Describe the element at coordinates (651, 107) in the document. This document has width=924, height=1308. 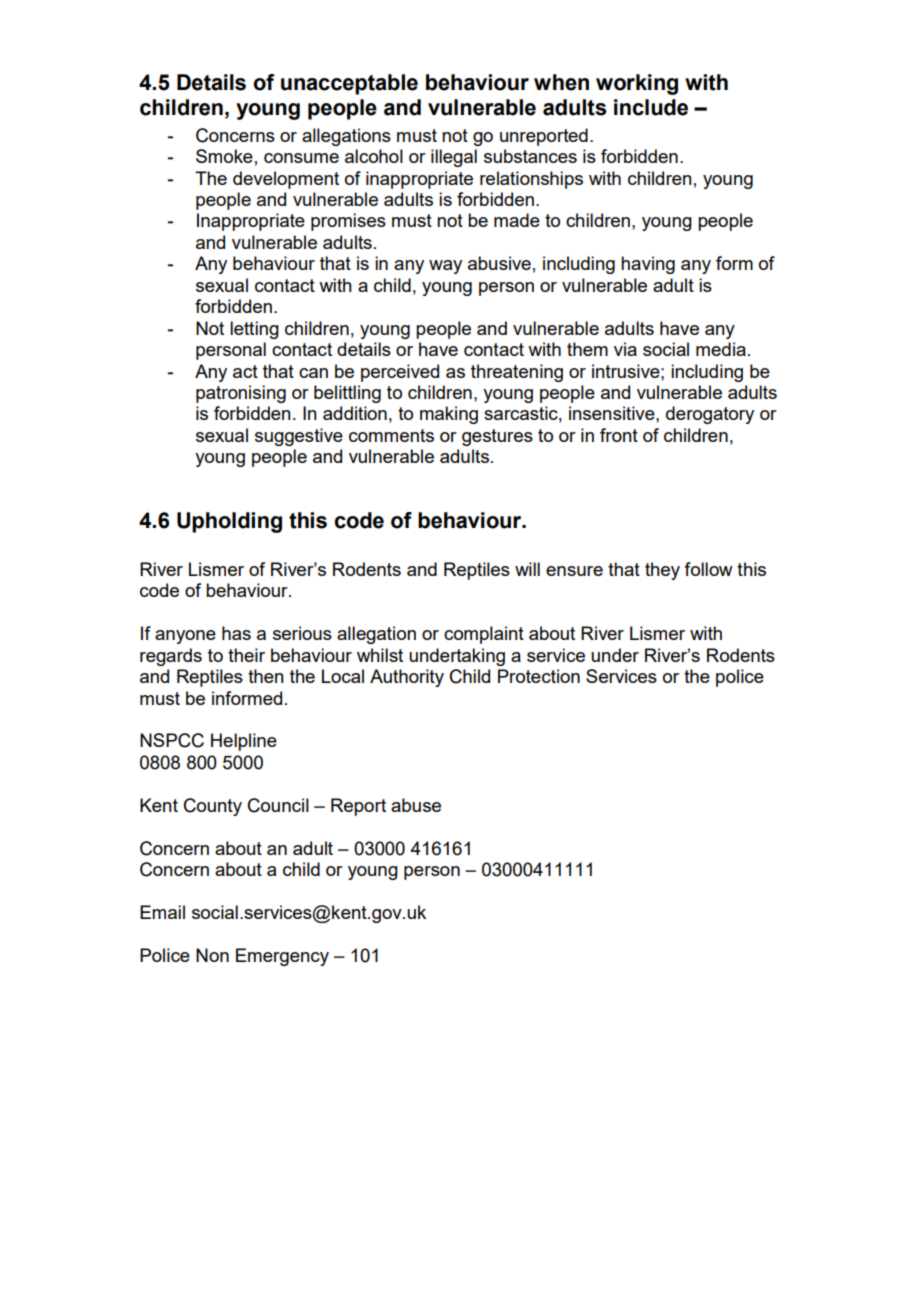
I see `include` at that location.
